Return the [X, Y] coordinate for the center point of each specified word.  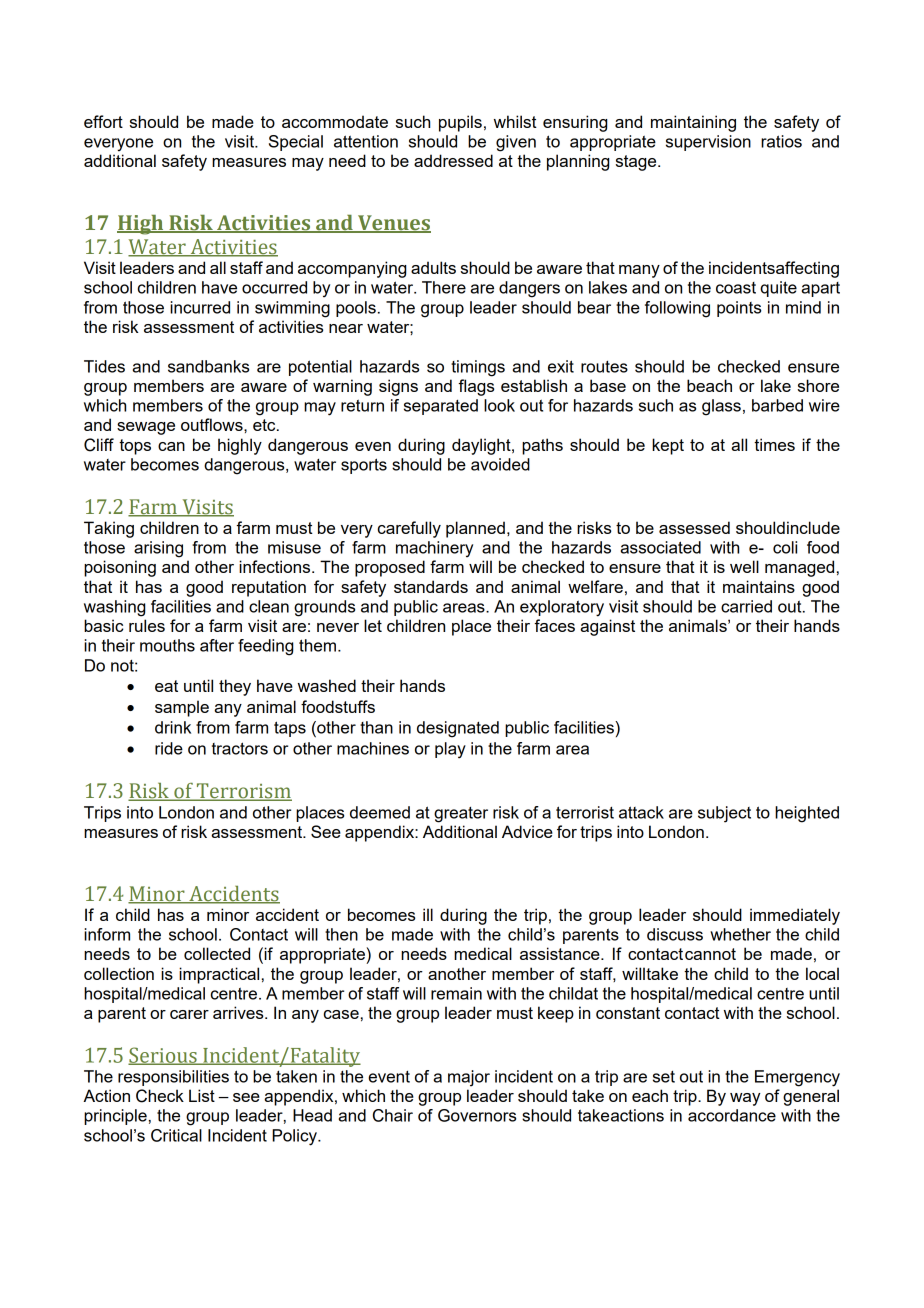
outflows [213, 424]
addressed [453, 160]
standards [431, 586]
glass [721, 407]
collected [217, 953]
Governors [477, 1115]
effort [103, 121]
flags [476, 387]
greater [461, 815]
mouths [167, 645]
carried [746, 606]
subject [724, 814]
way [745, 1099]
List [202, 1095]
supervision [708, 143]
